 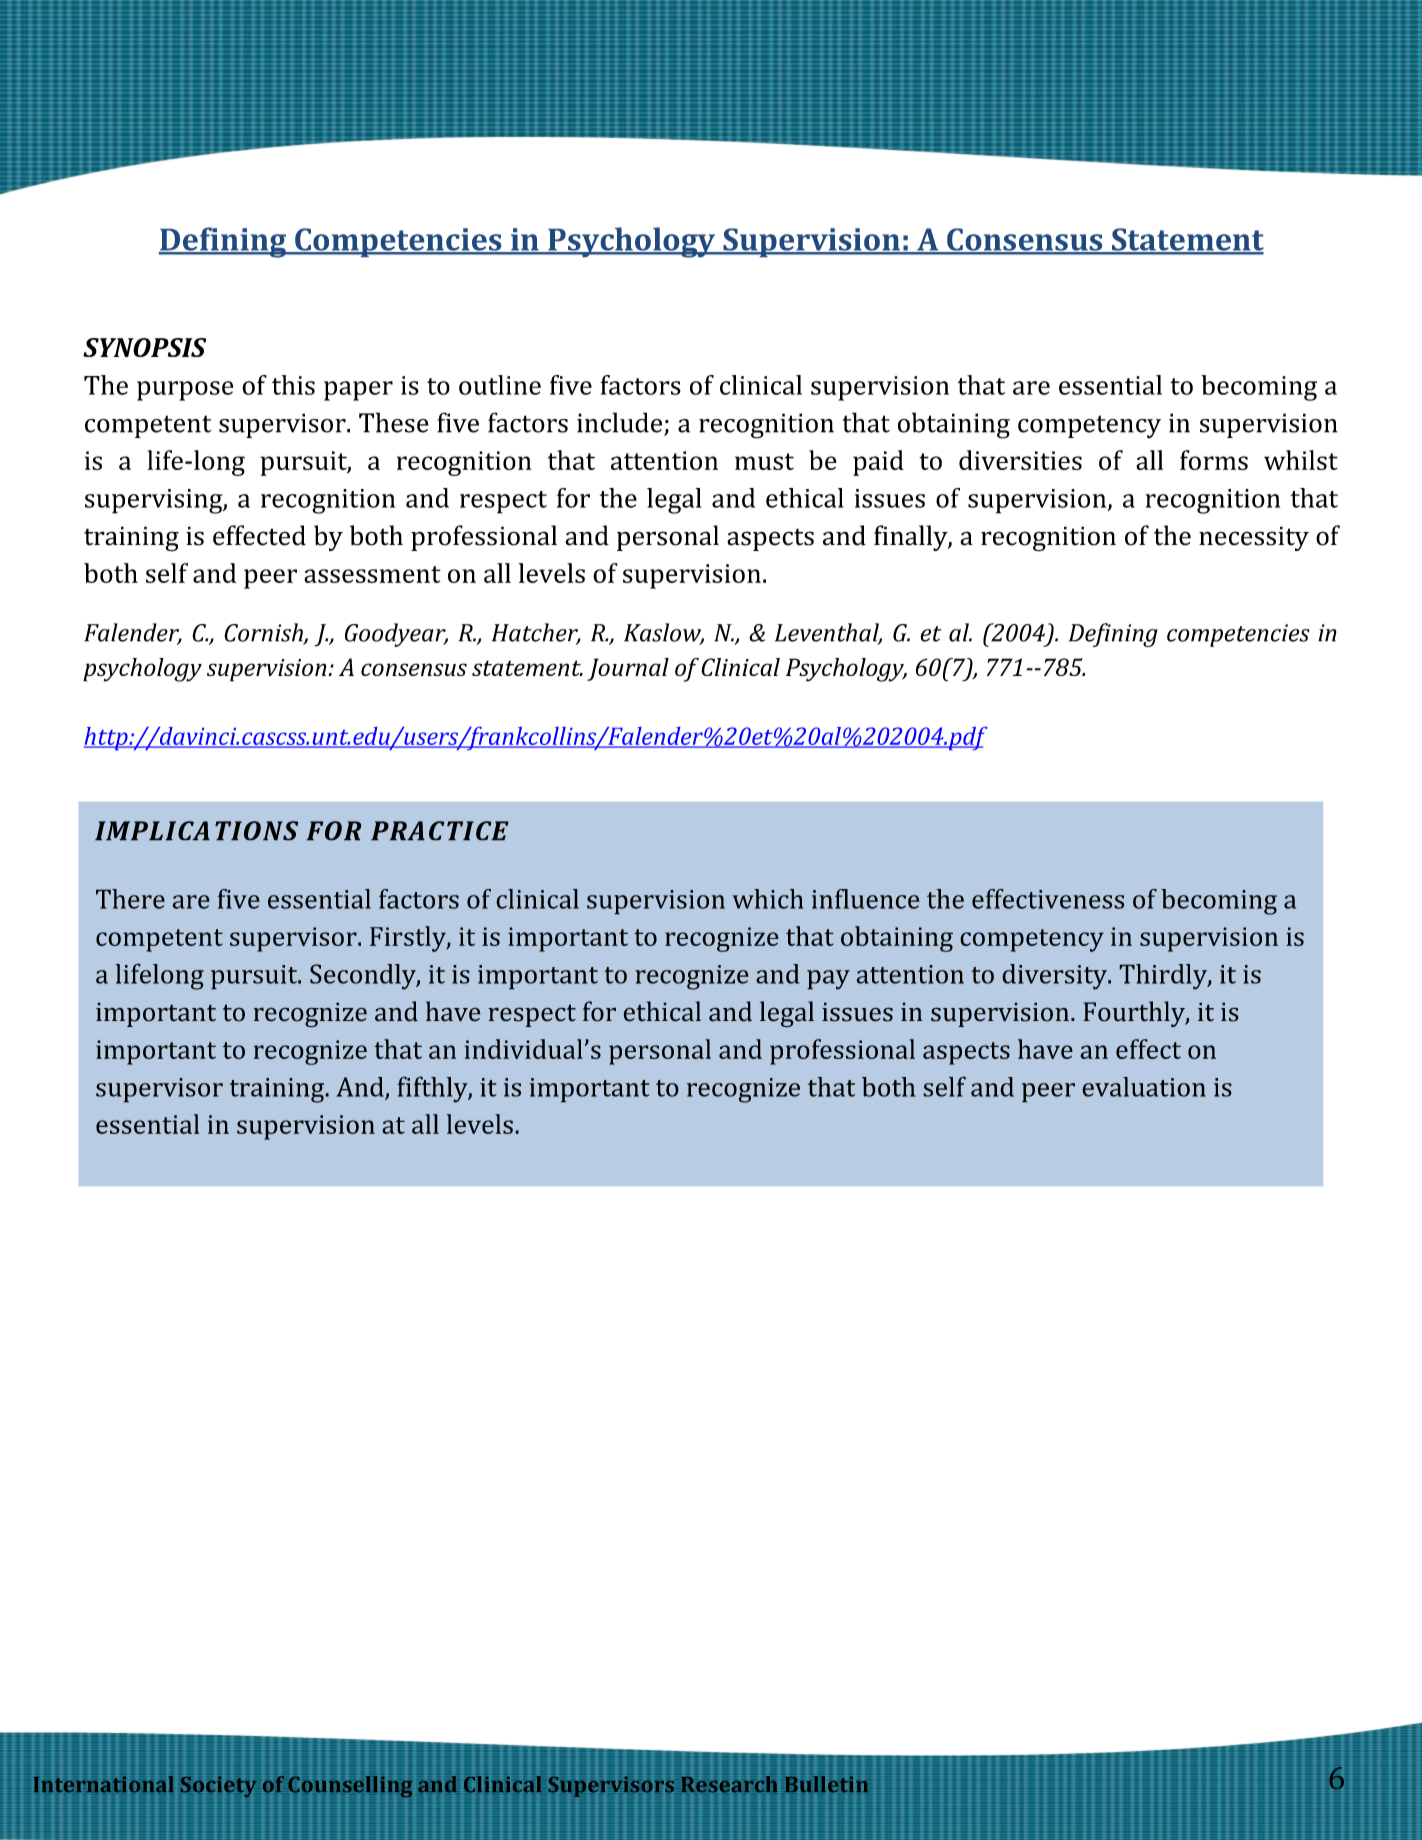 What do you see at coordinates (293, 385) in the screenshot?
I see `this` at bounding box center [293, 385].
